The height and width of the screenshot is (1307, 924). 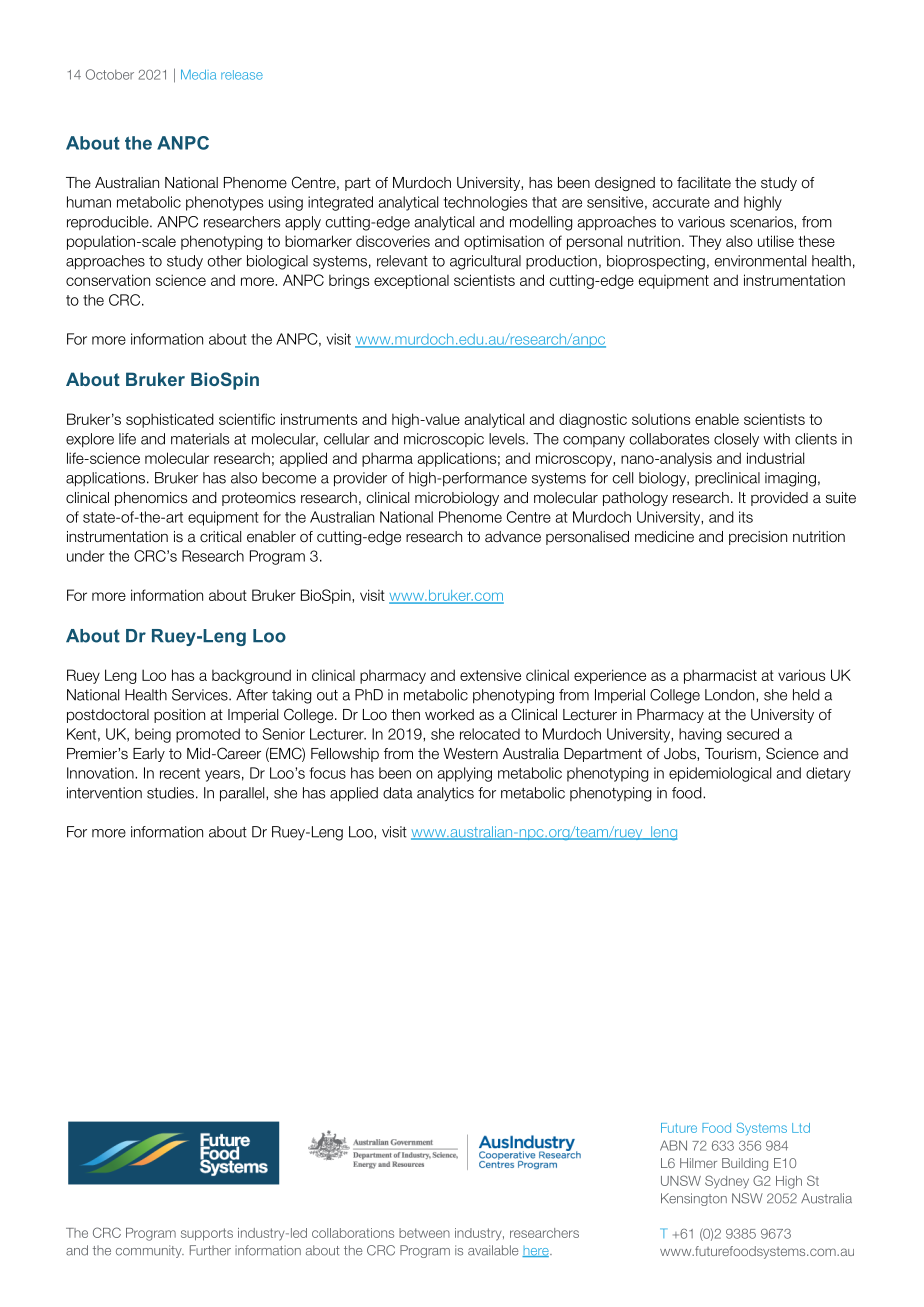 What do you see at coordinates (207, 1234) in the screenshot?
I see `supports` at bounding box center [207, 1234].
